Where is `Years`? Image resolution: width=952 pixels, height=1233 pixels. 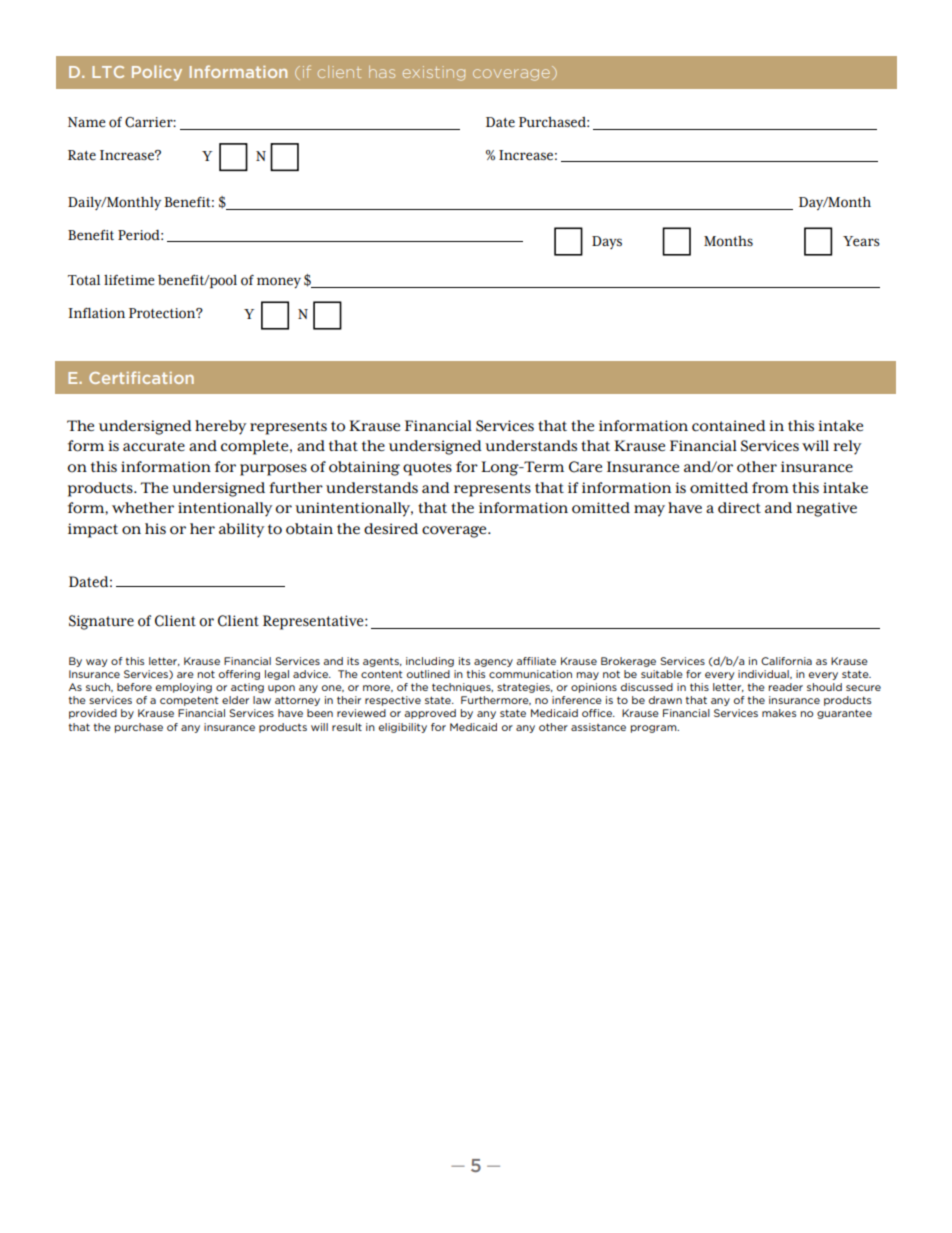
Years is located at coordinates (861, 241).
